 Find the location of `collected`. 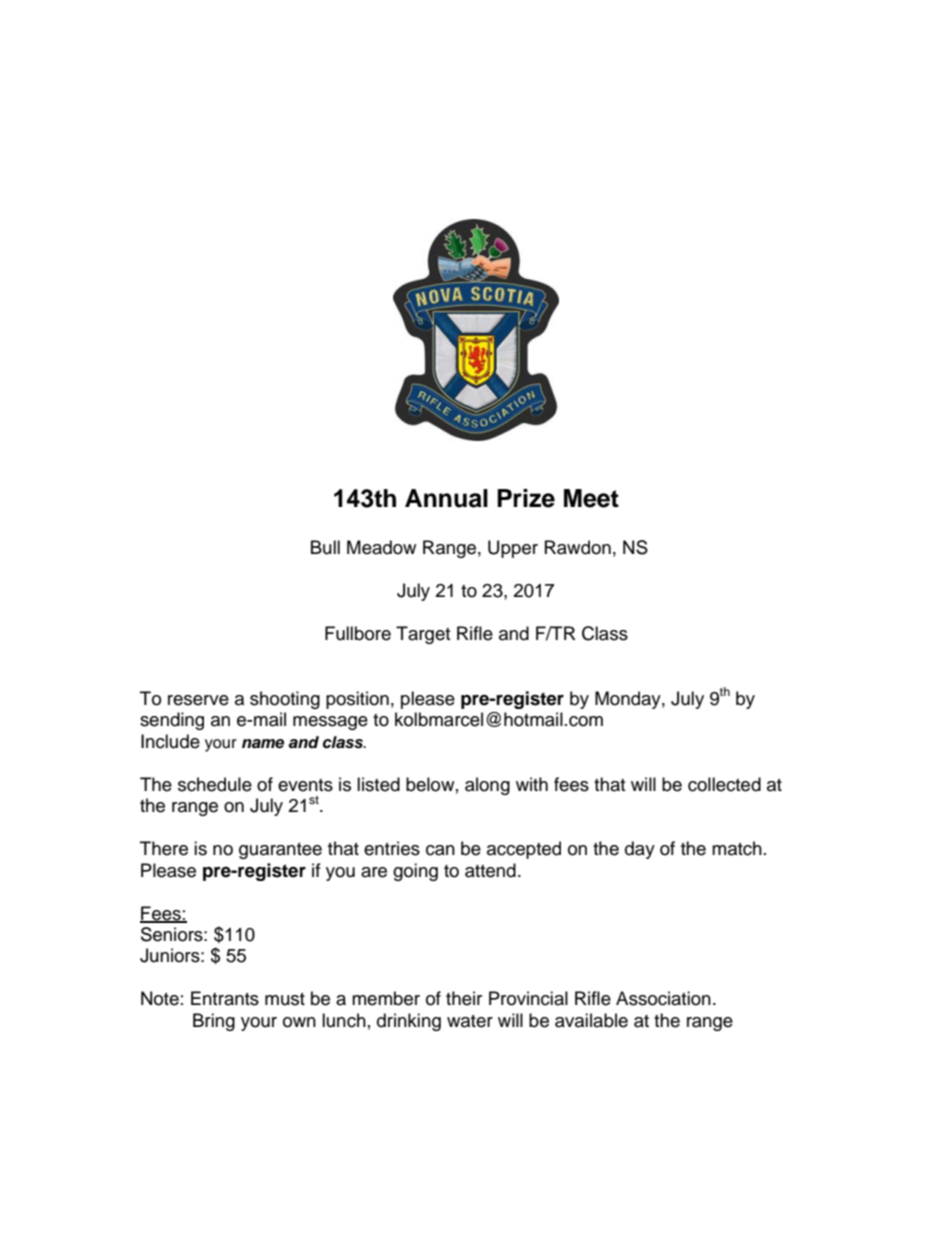

collected is located at coordinates (724, 784).
